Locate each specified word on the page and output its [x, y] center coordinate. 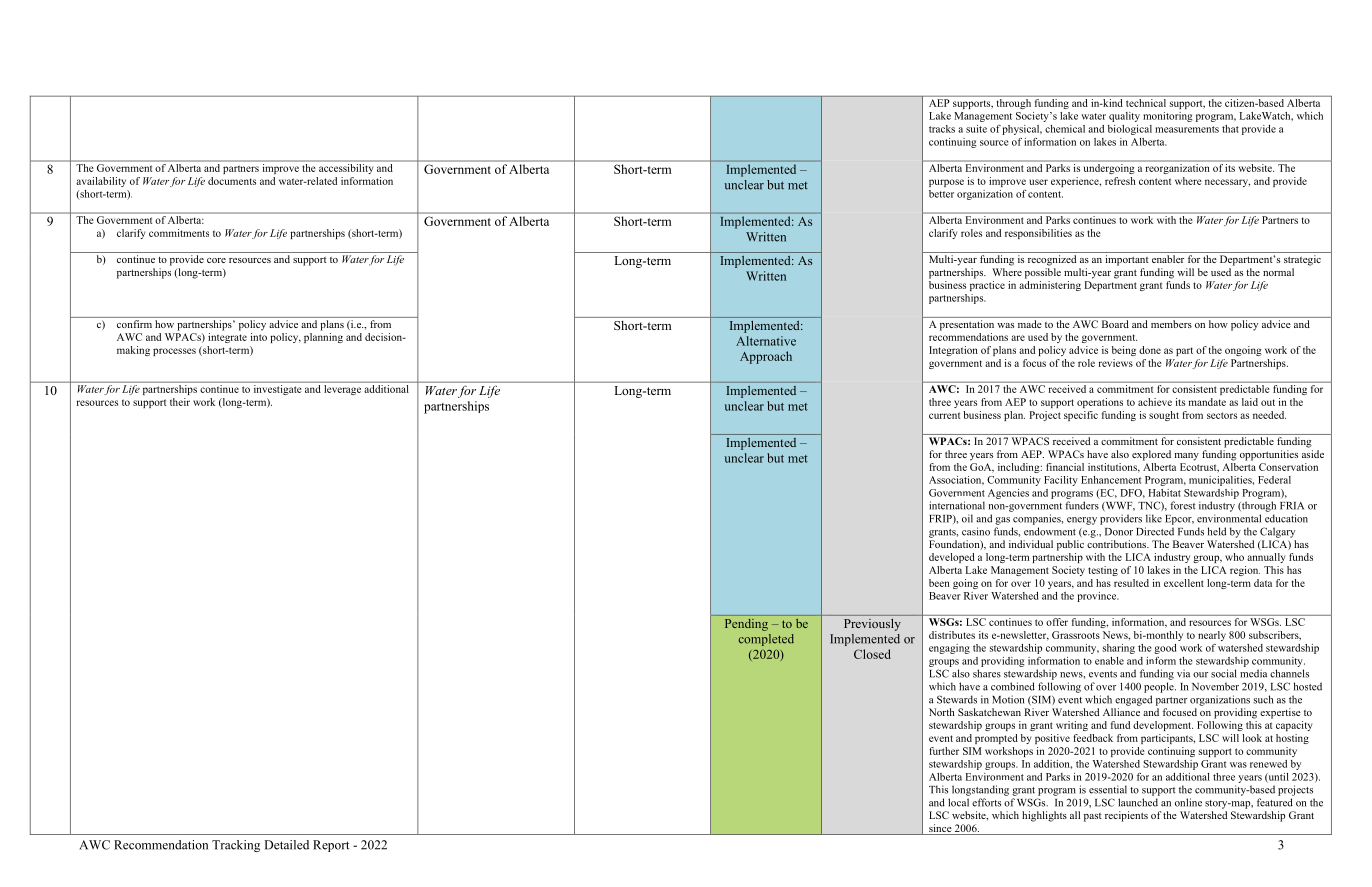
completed [766, 640]
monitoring [1167, 117]
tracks [942, 129]
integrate [227, 338]
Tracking [236, 846]
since [940, 829]
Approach [766, 357]
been [939, 583]
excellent [1184, 583]
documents [232, 181]
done [1150, 350]
